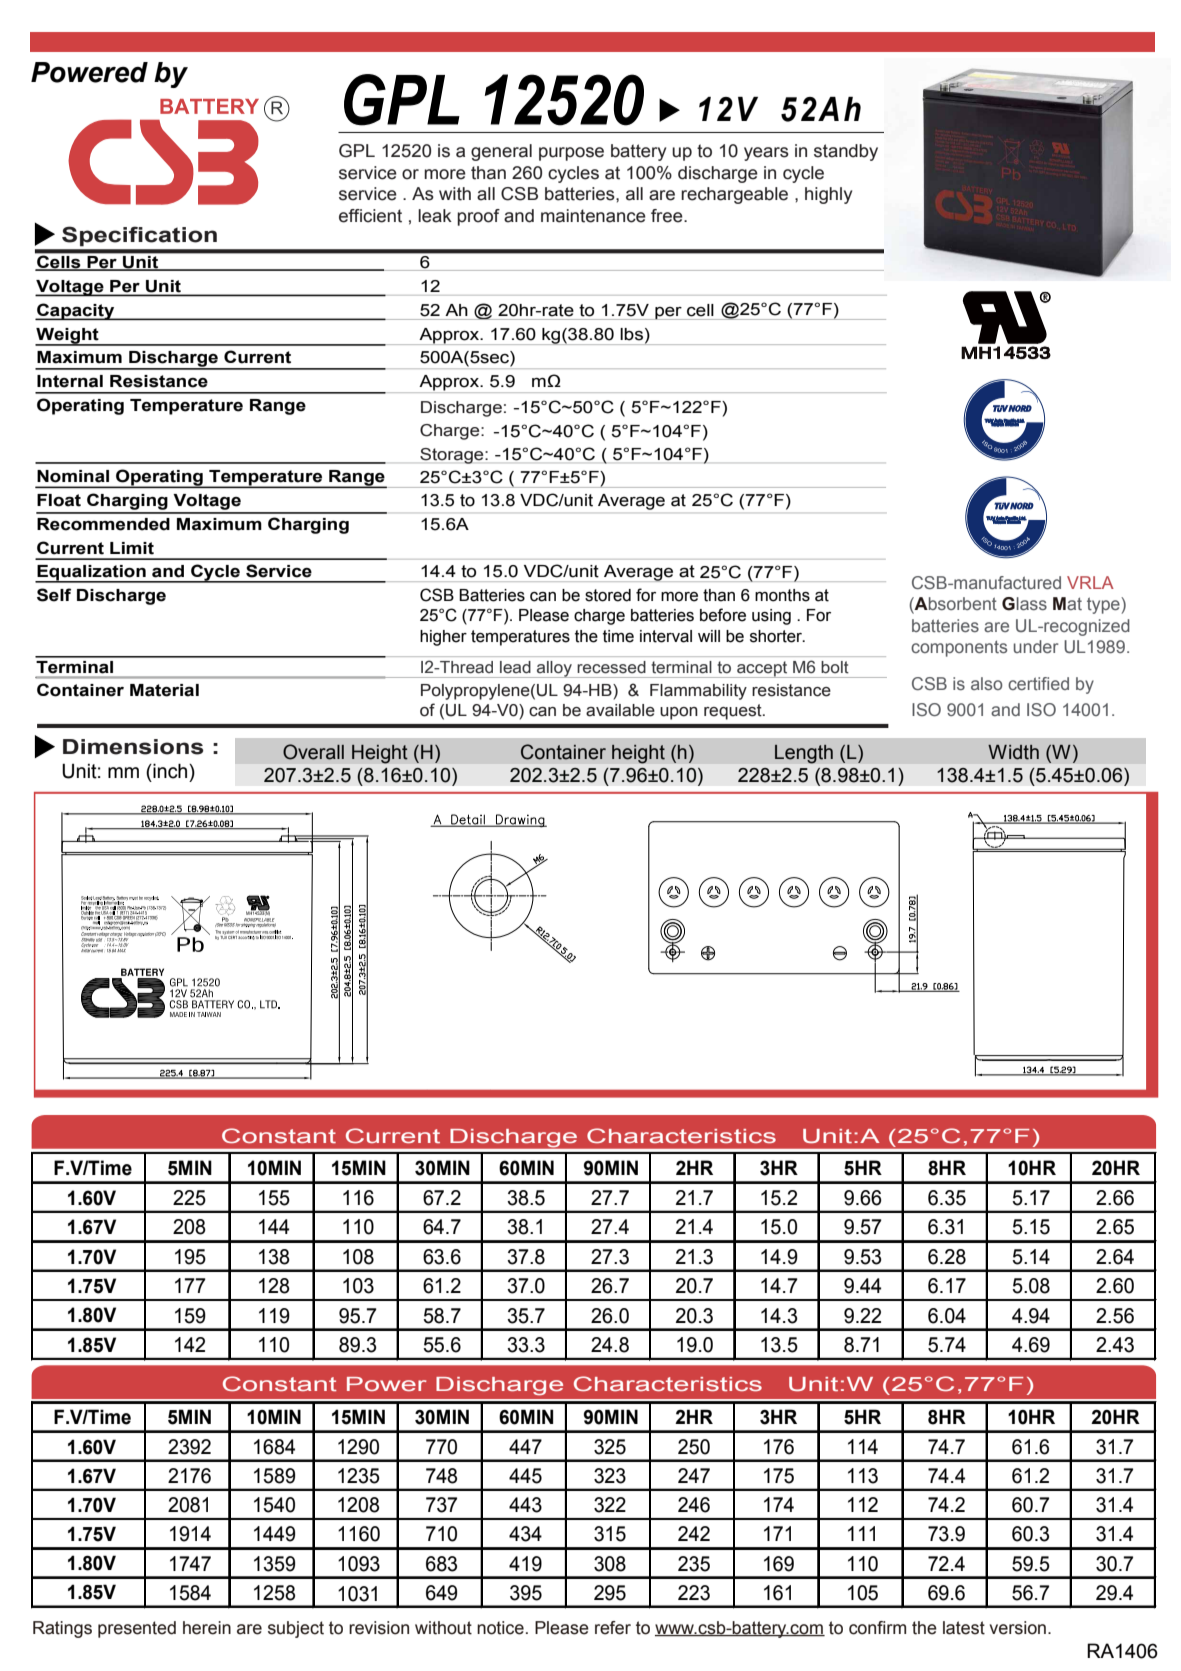  I want to click on inch, so click(170, 771).
